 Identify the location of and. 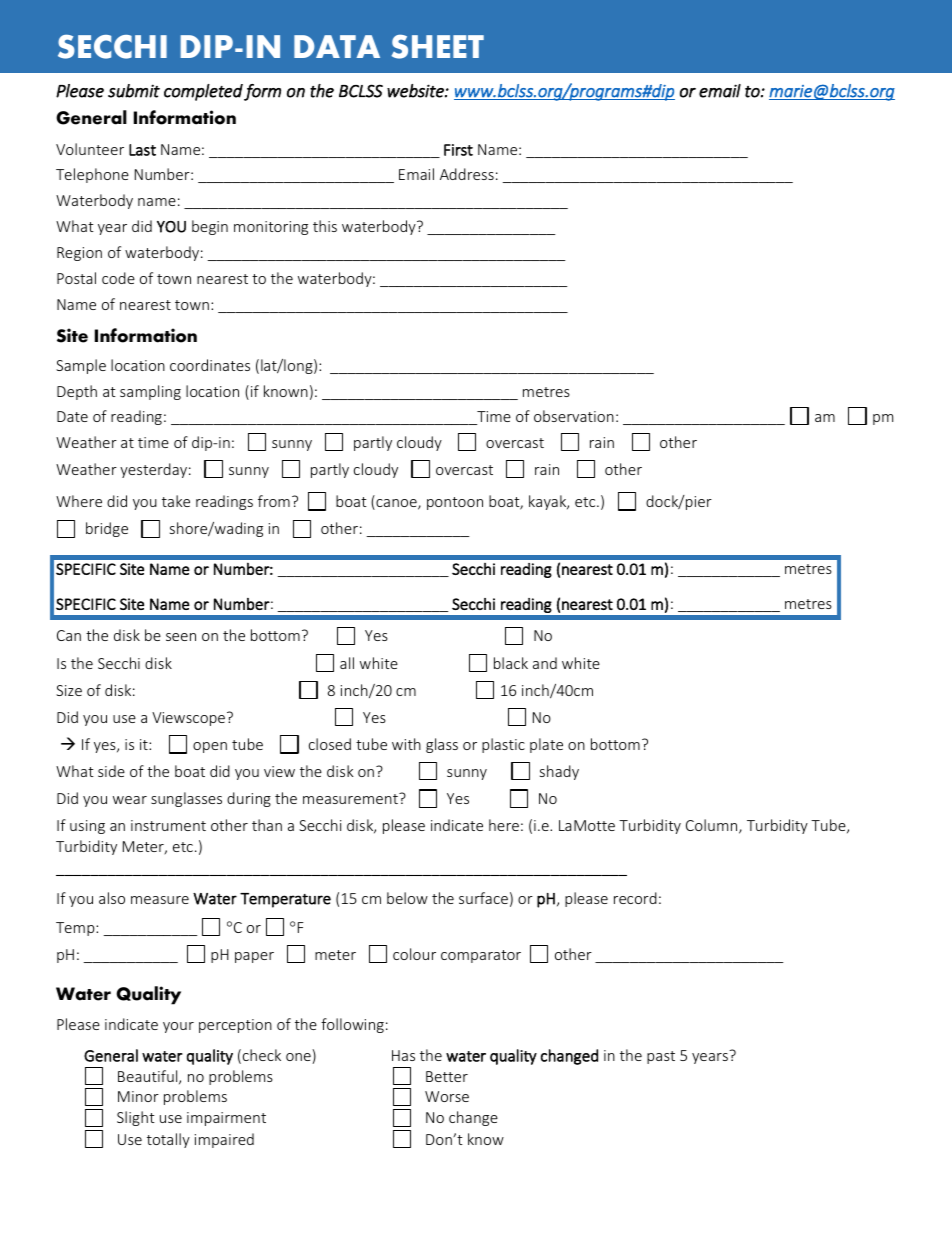
(545, 663).
